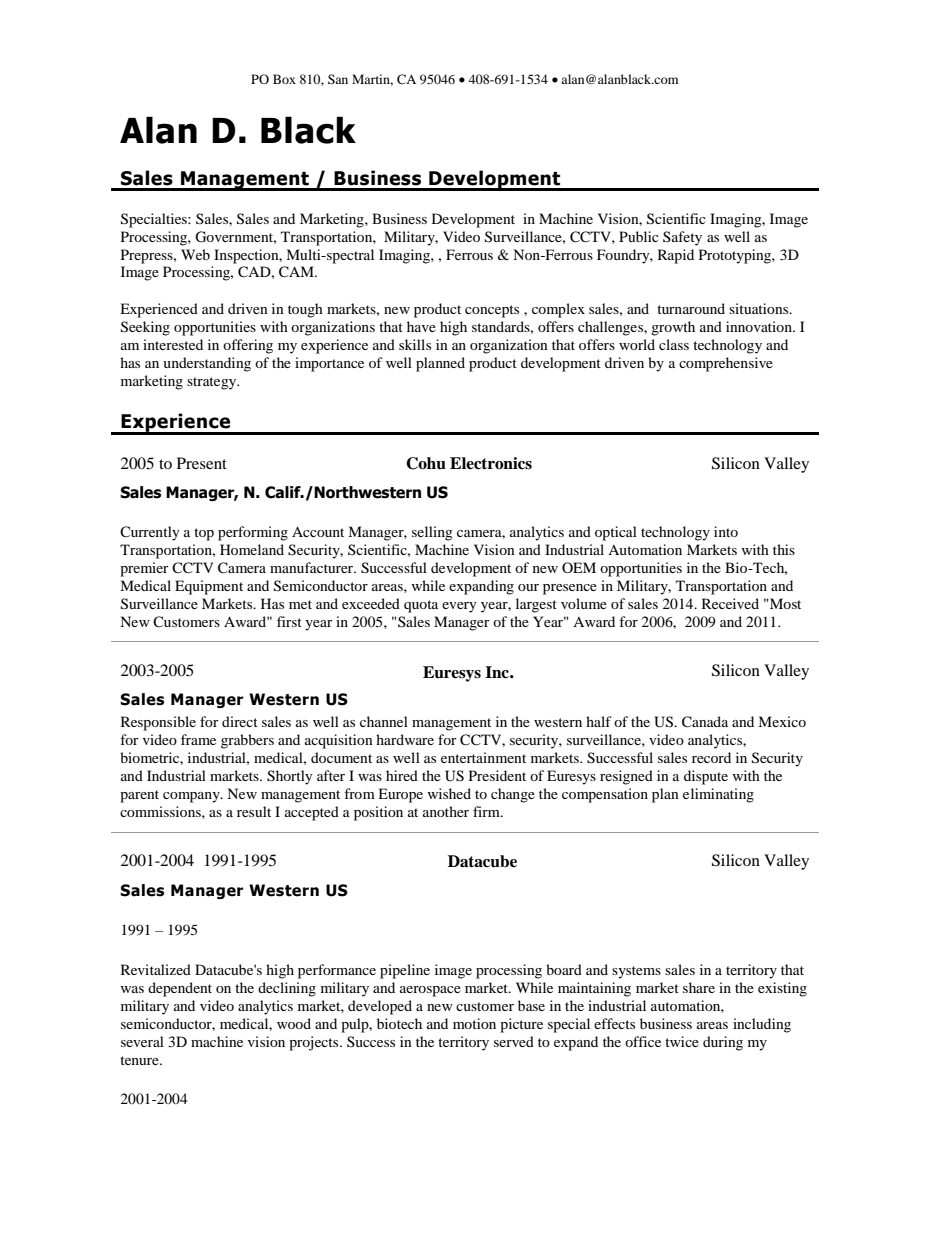  I want to click on result, so click(254, 811).
